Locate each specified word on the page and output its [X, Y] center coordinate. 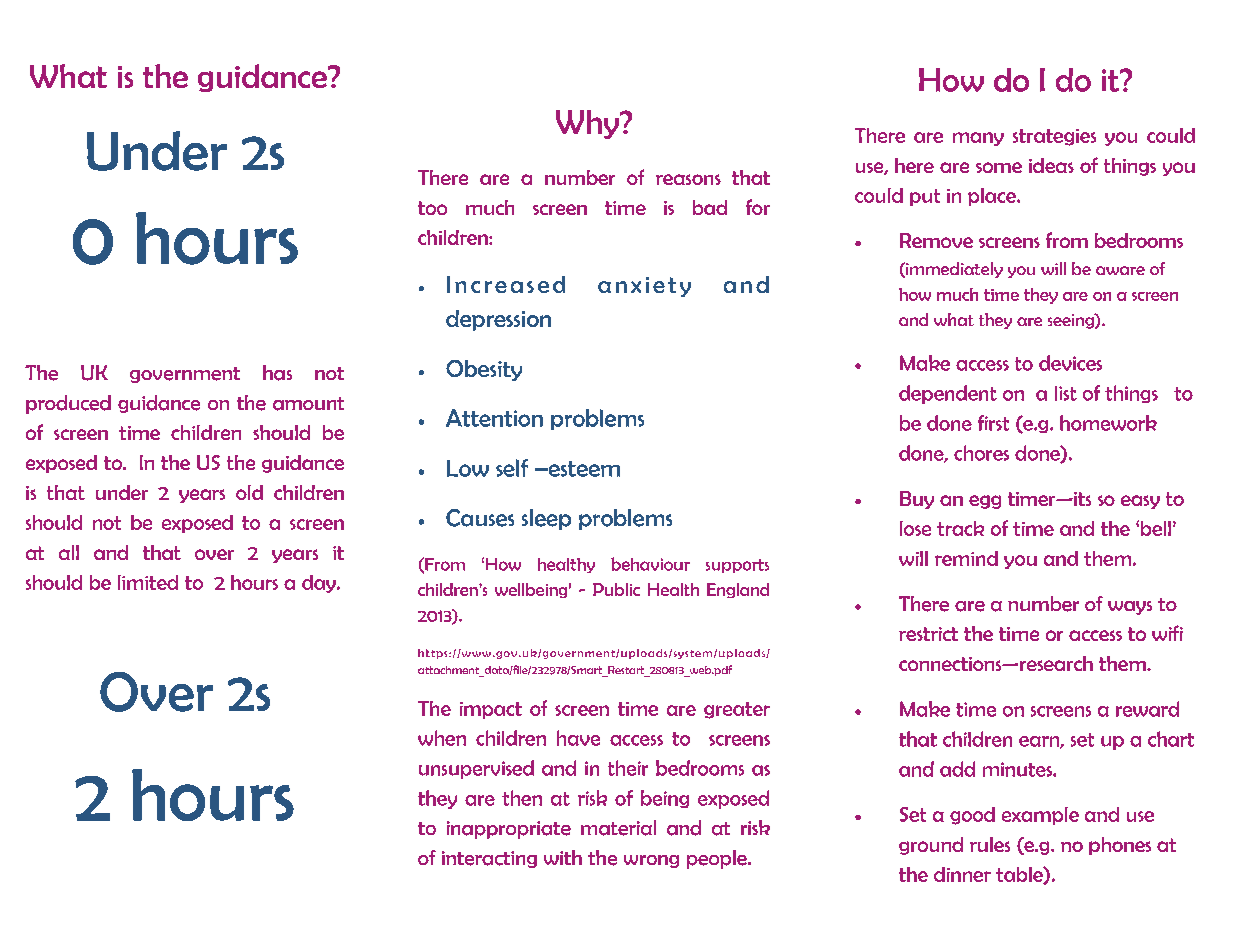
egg [985, 502]
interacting [489, 859]
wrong [651, 861]
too [432, 208]
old [249, 492]
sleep [546, 519]
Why [588, 124]
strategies [1054, 137]
